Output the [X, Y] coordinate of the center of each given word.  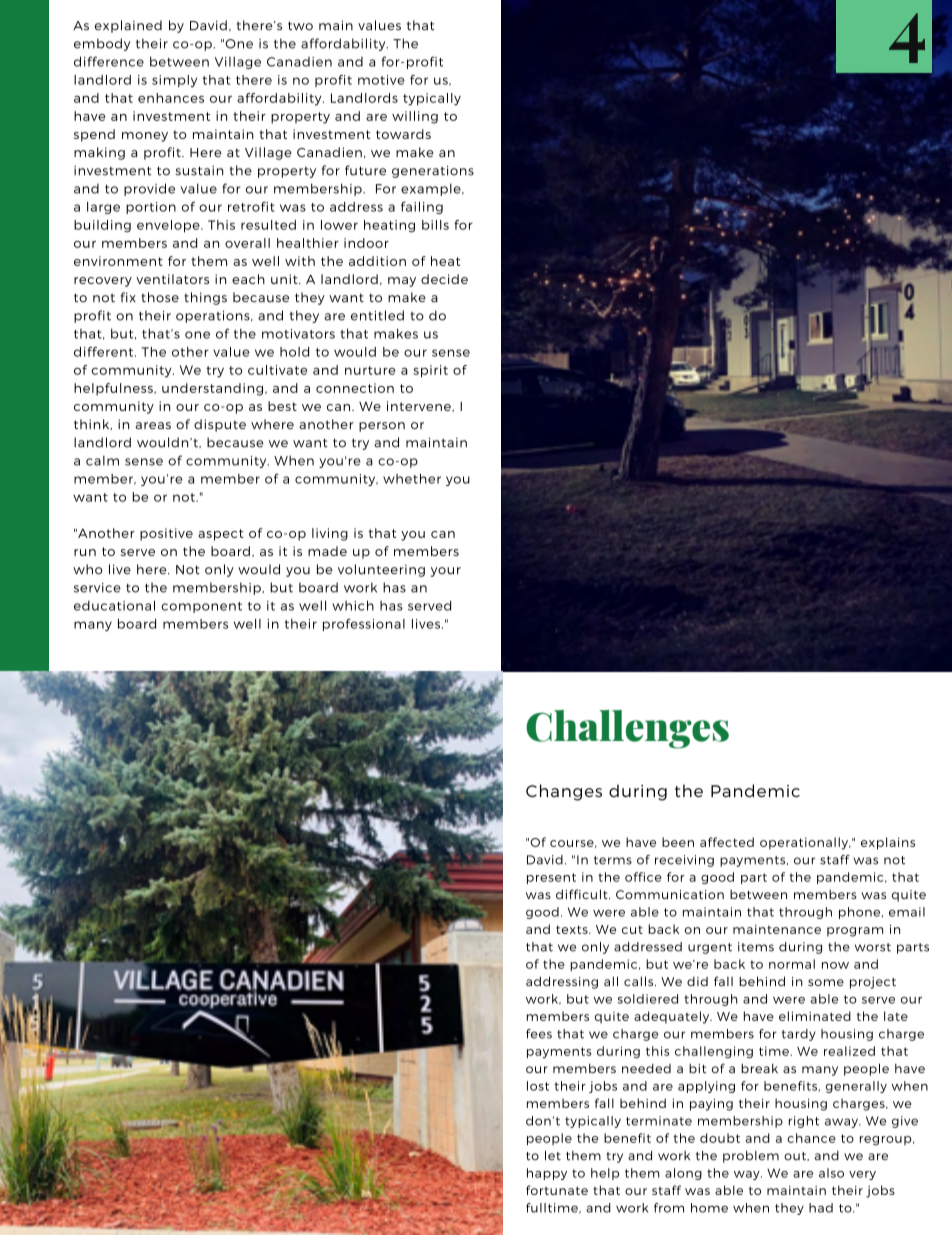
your [446, 572]
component [201, 607]
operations [214, 317]
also [831, 1173]
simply [174, 81]
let [553, 1156]
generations [433, 171]
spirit [430, 371]
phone [861, 913]
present [551, 878]
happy [547, 1174]
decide [444, 279]
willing [415, 117]
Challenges [627, 729]
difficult [583, 894]
